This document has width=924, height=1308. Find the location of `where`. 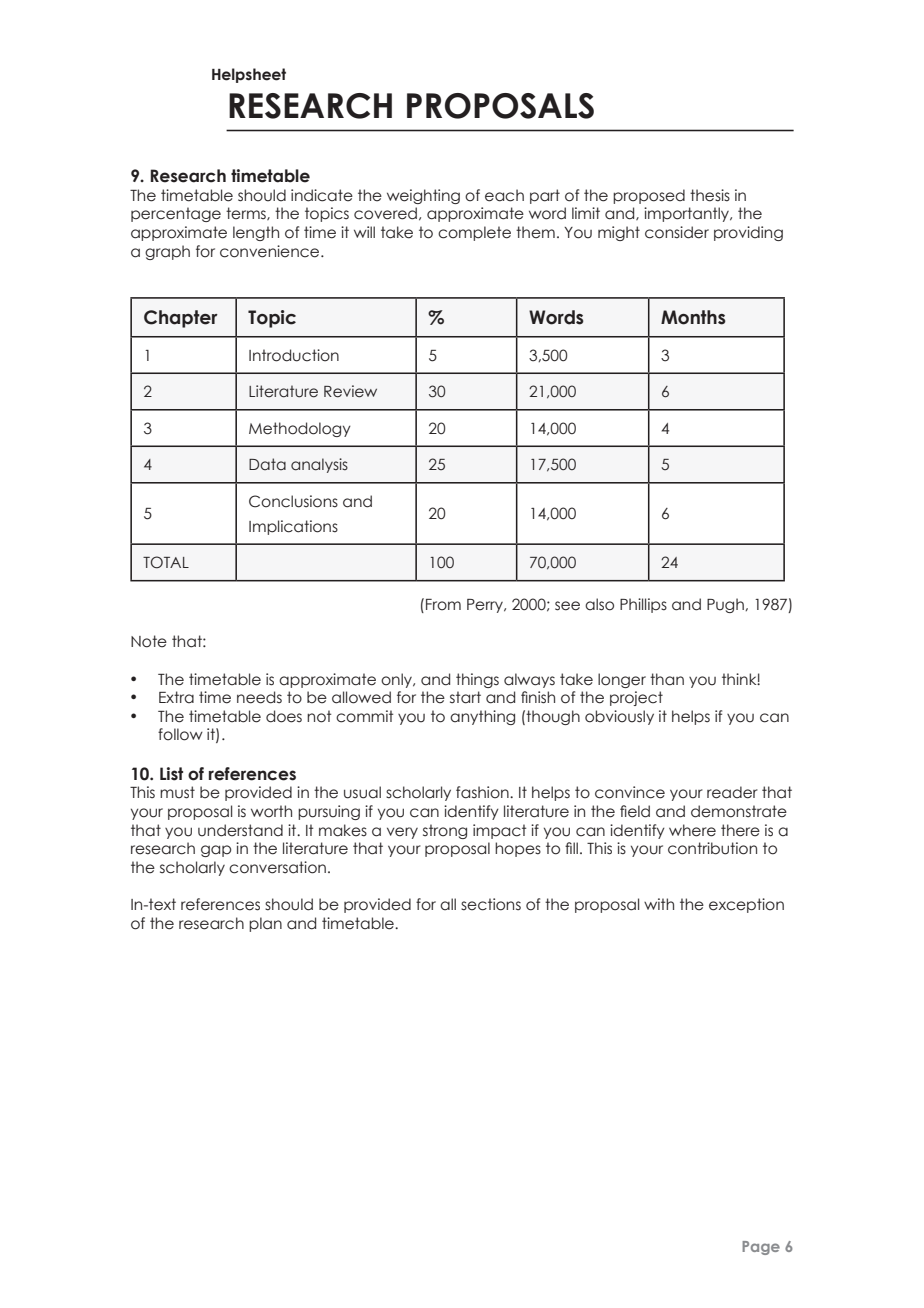

where is located at coordinates (692, 830).
